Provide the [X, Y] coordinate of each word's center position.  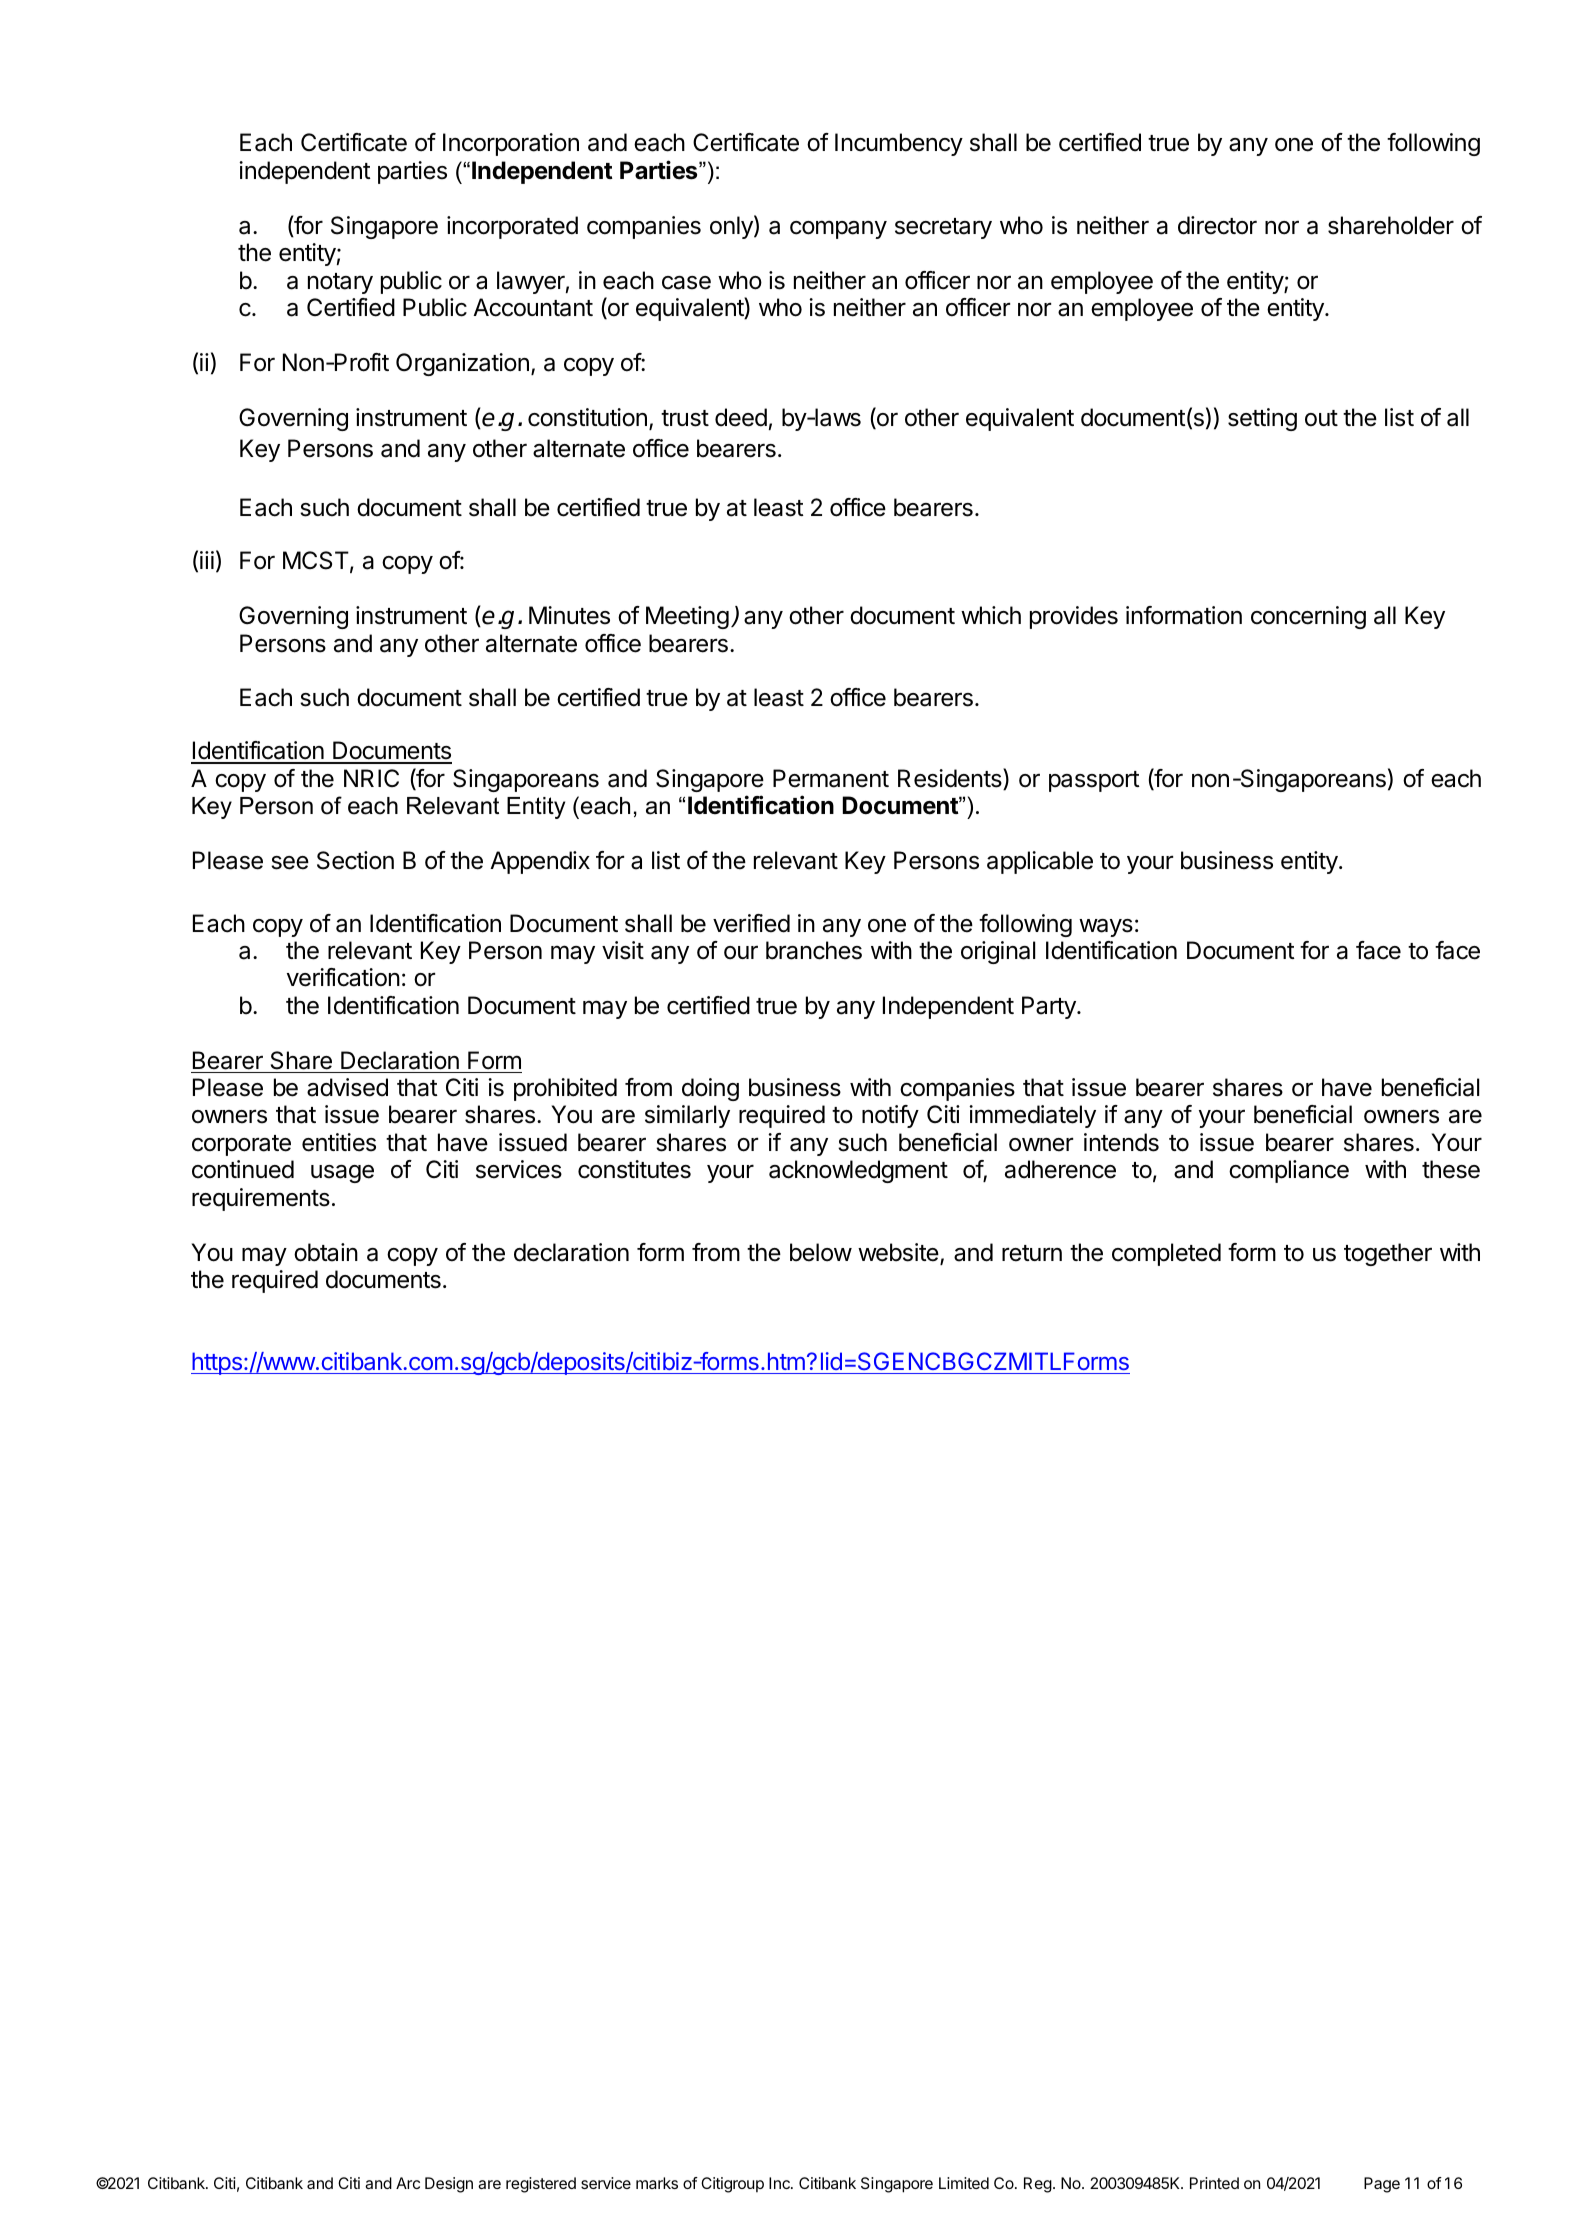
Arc [408, 2183]
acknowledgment [858, 1171]
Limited [964, 2183]
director [1217, 225]
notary [340, 283]
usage [342, 1174]
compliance [1289, 1171]
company [838, 229]
